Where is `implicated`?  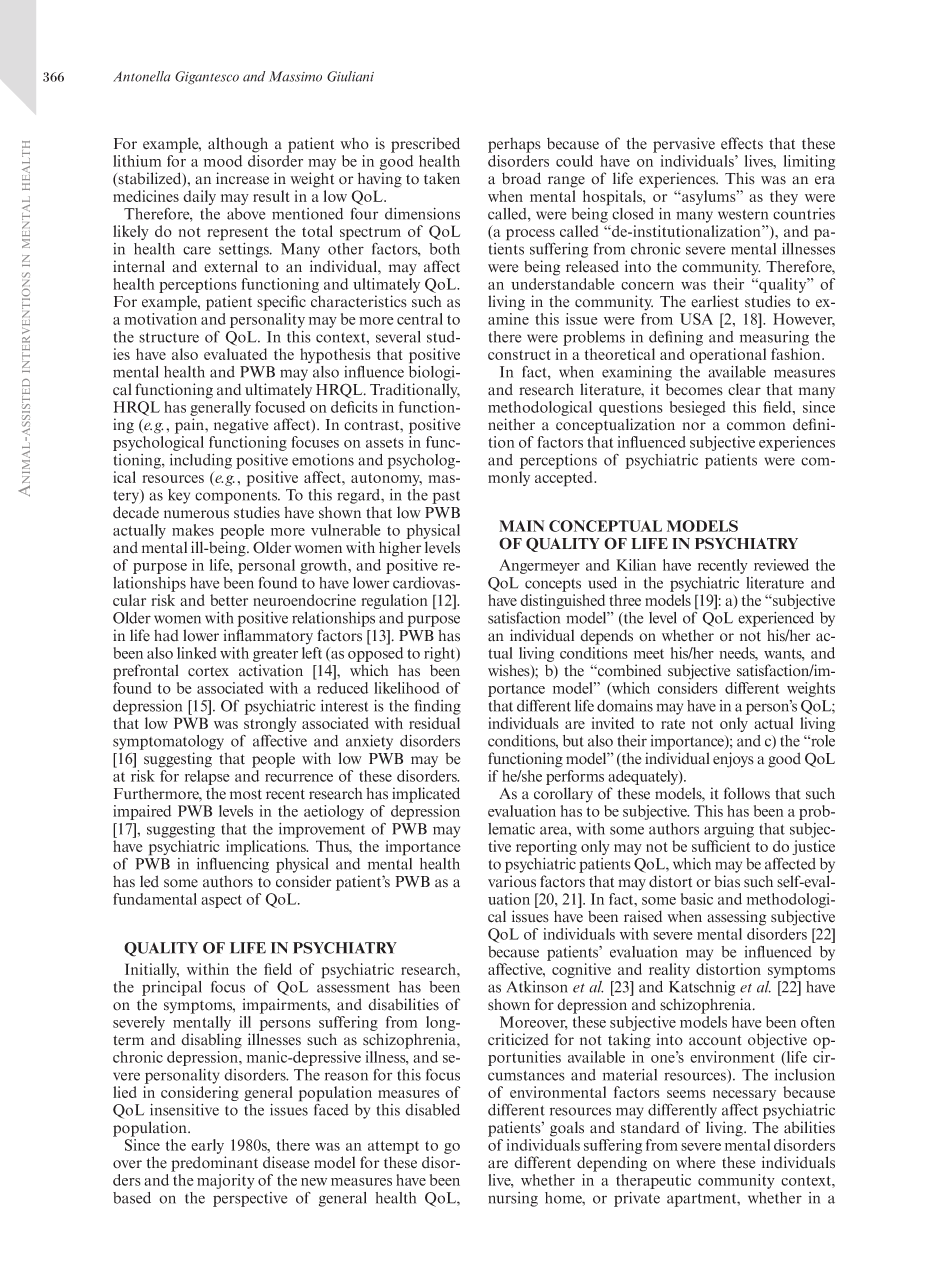 implicated is located at coordinates (426, 795).
